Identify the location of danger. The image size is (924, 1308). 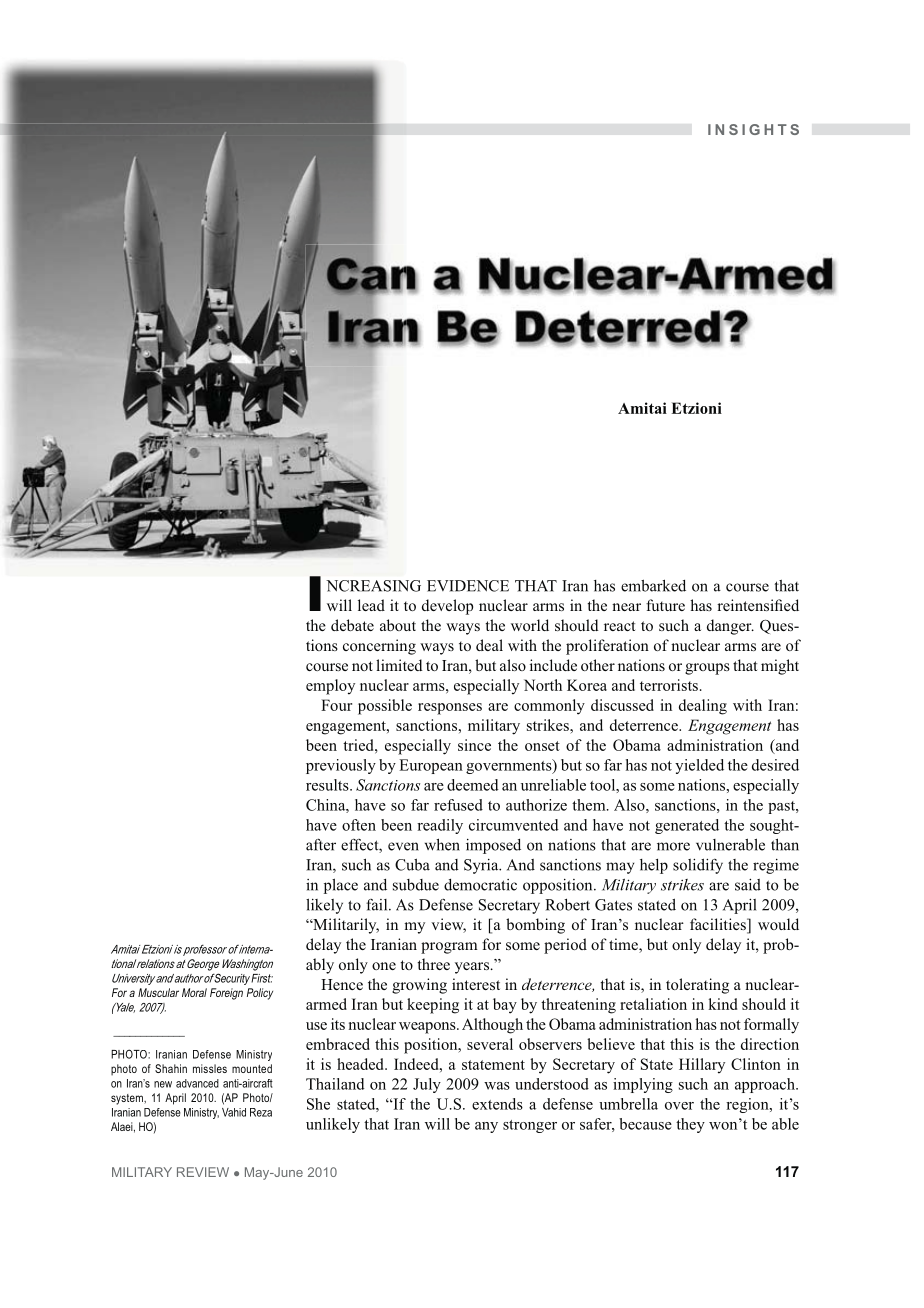
(730, 627).
